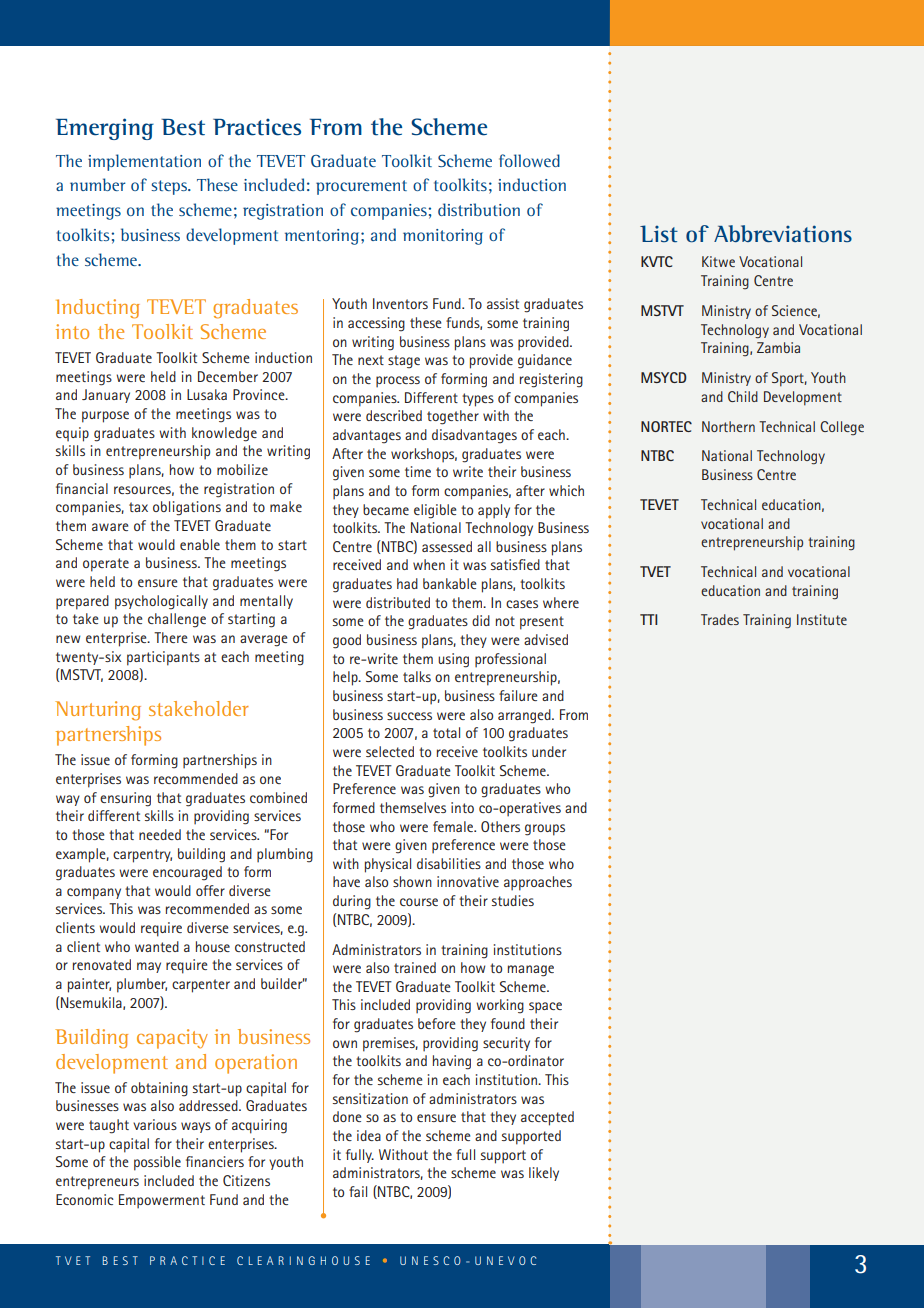 This document has width=924, height=1308. Describe the element at coordinates (144, 162) in the document. I see `implementation` at that location.
